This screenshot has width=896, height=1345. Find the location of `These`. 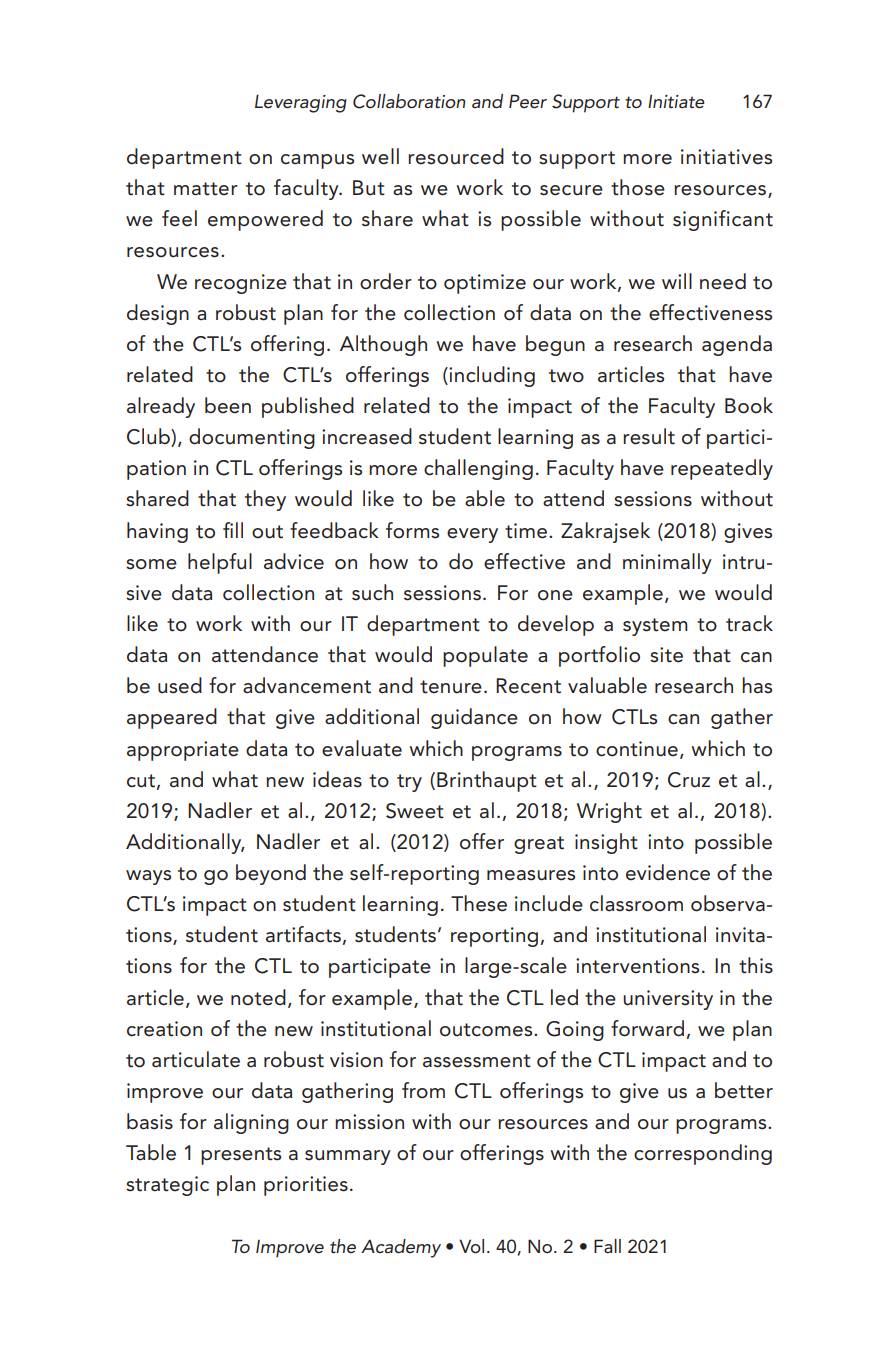

These is located at coordinates (479, 903).
